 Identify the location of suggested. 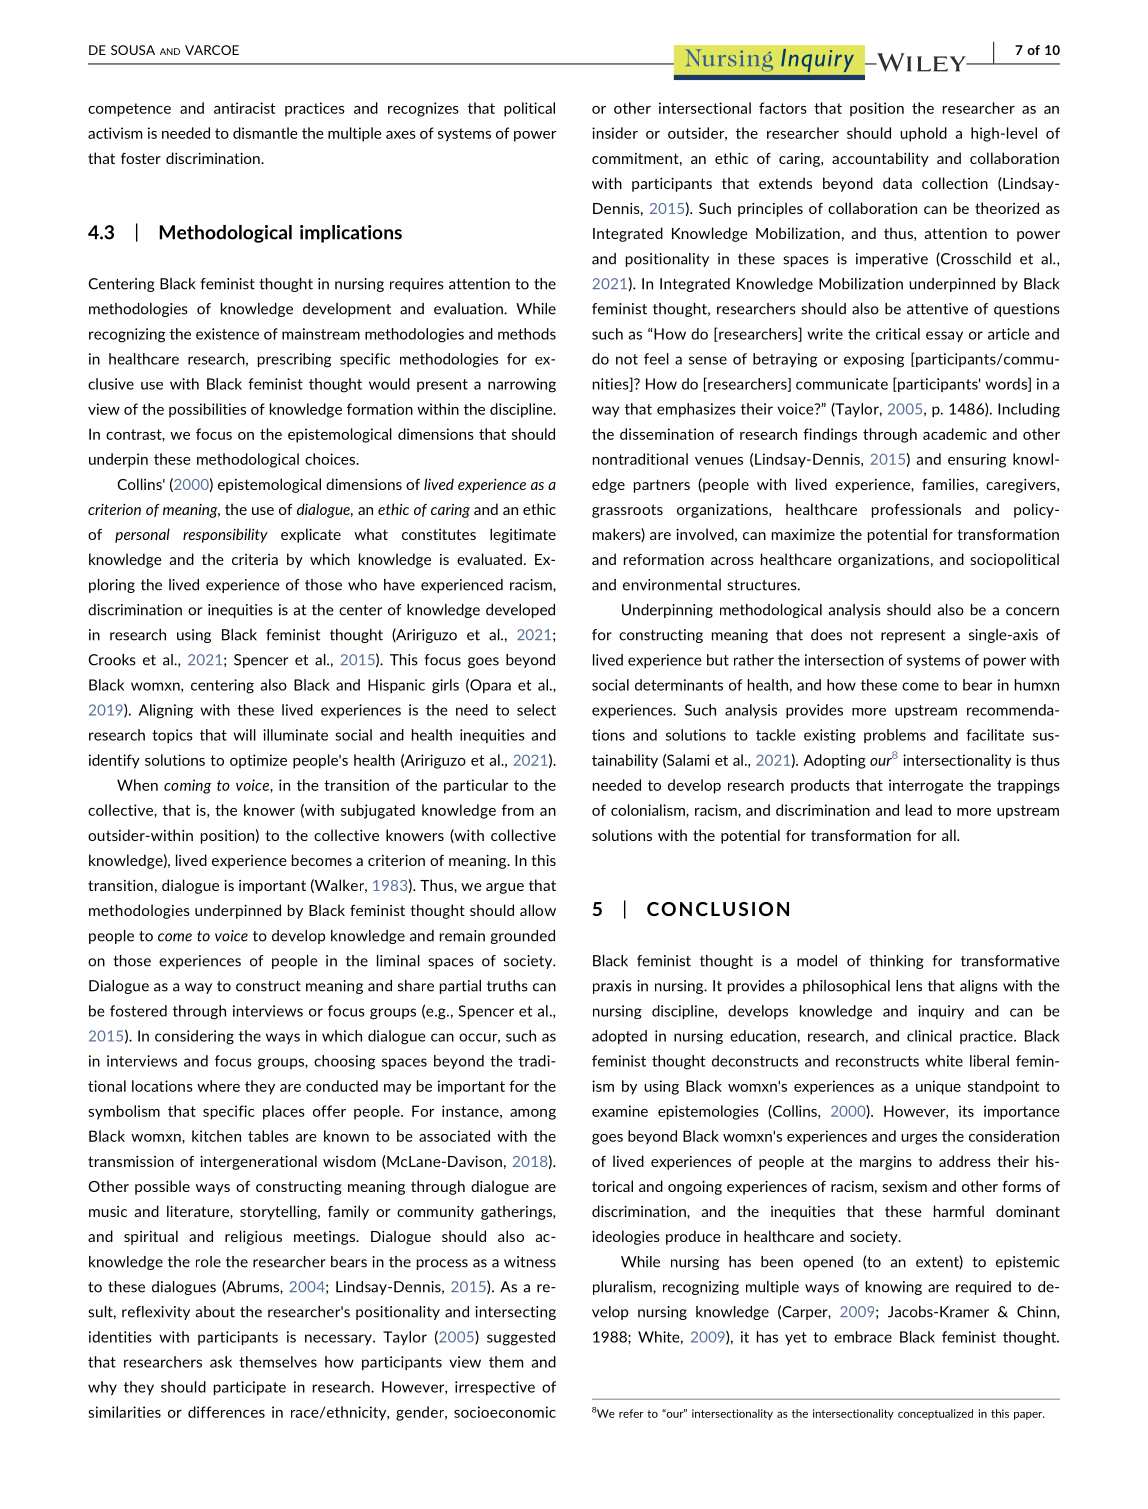
(521, 1338).
